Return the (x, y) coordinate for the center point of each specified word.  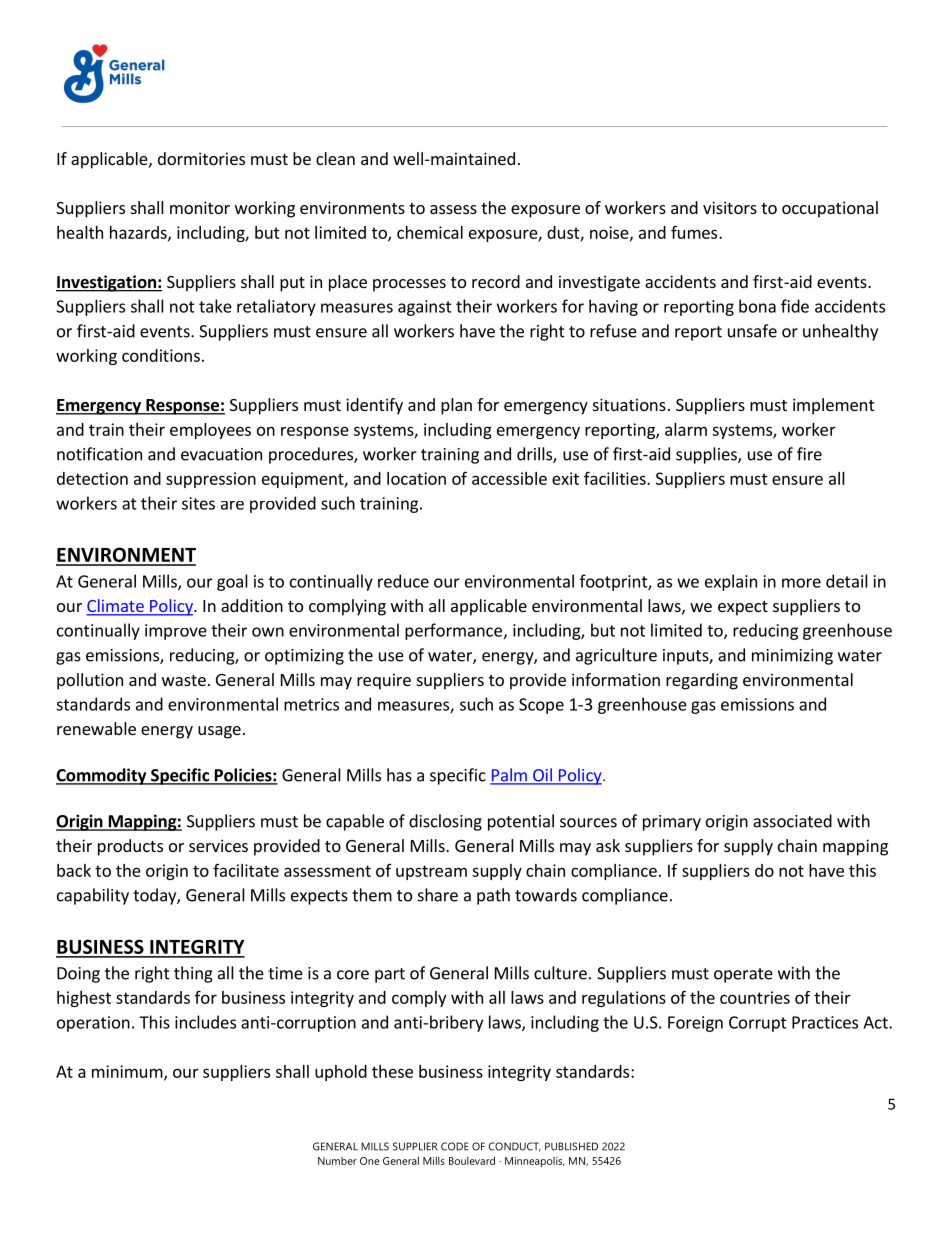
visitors (730, 207)
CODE (455, 1146)
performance (453, 631)
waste (184, 680)
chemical (430, 232)
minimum (128, 1072)
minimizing (792, 657)
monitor (200, 207)
